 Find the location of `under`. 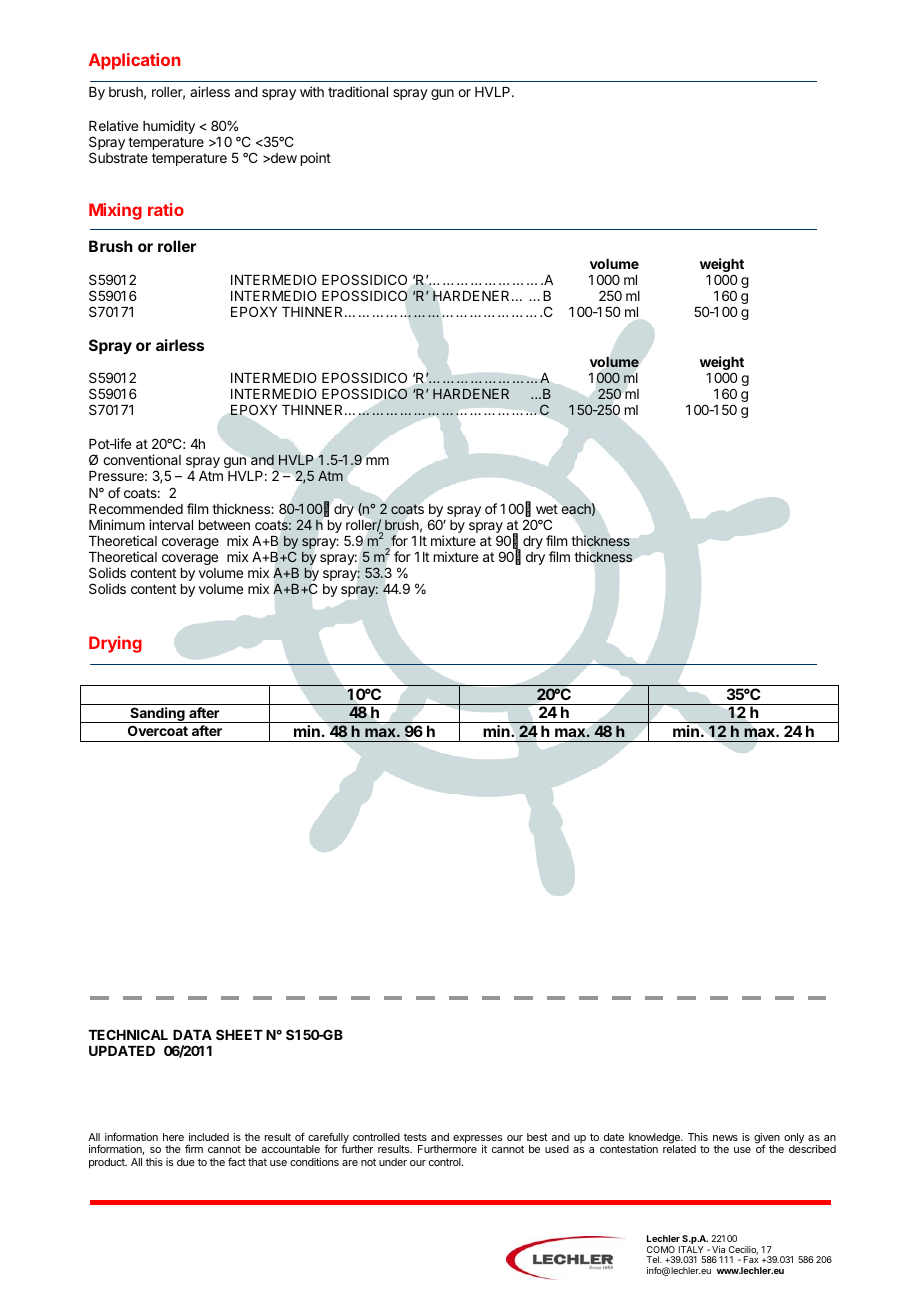

under is located at coordinates (393, 1162).
